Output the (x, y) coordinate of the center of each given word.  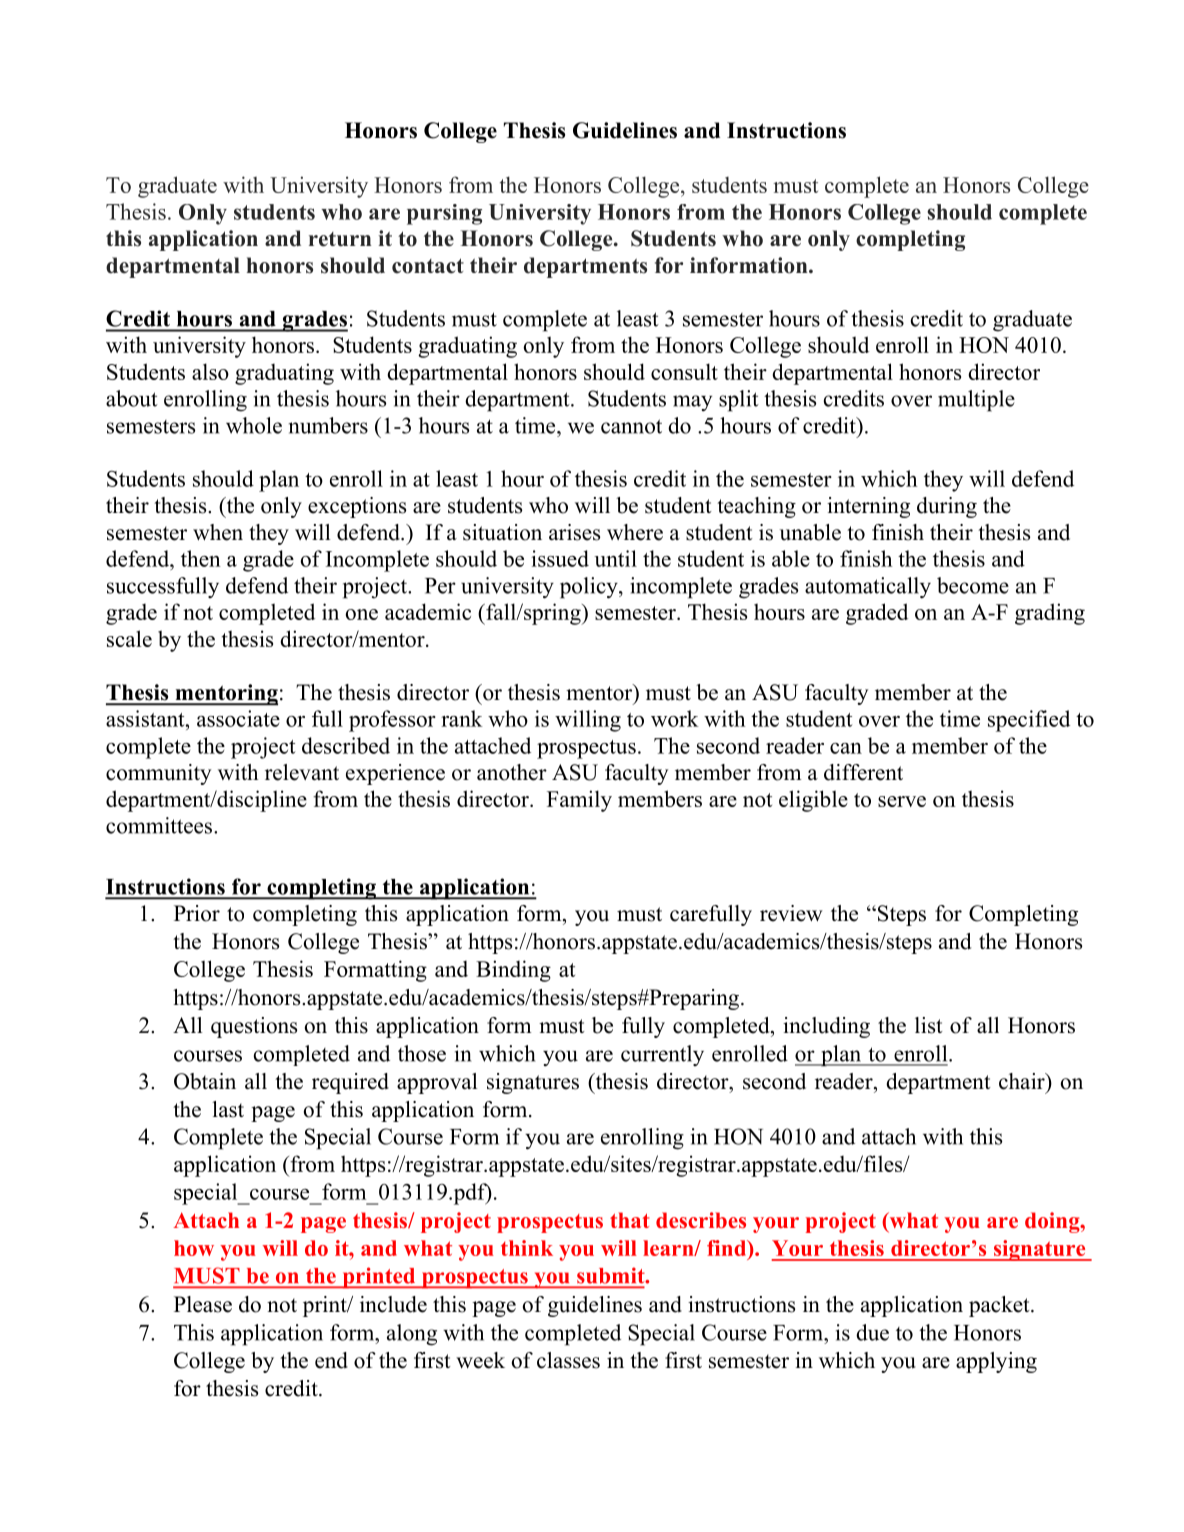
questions (254, 1027)
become (973, 585)
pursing (444, 214)
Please (203, 1304)
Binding (513, 971)
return (340, 239)
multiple (976, 401)
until (615, 558)
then (201, 558)
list (929, 1025)
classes (568, 1360)
